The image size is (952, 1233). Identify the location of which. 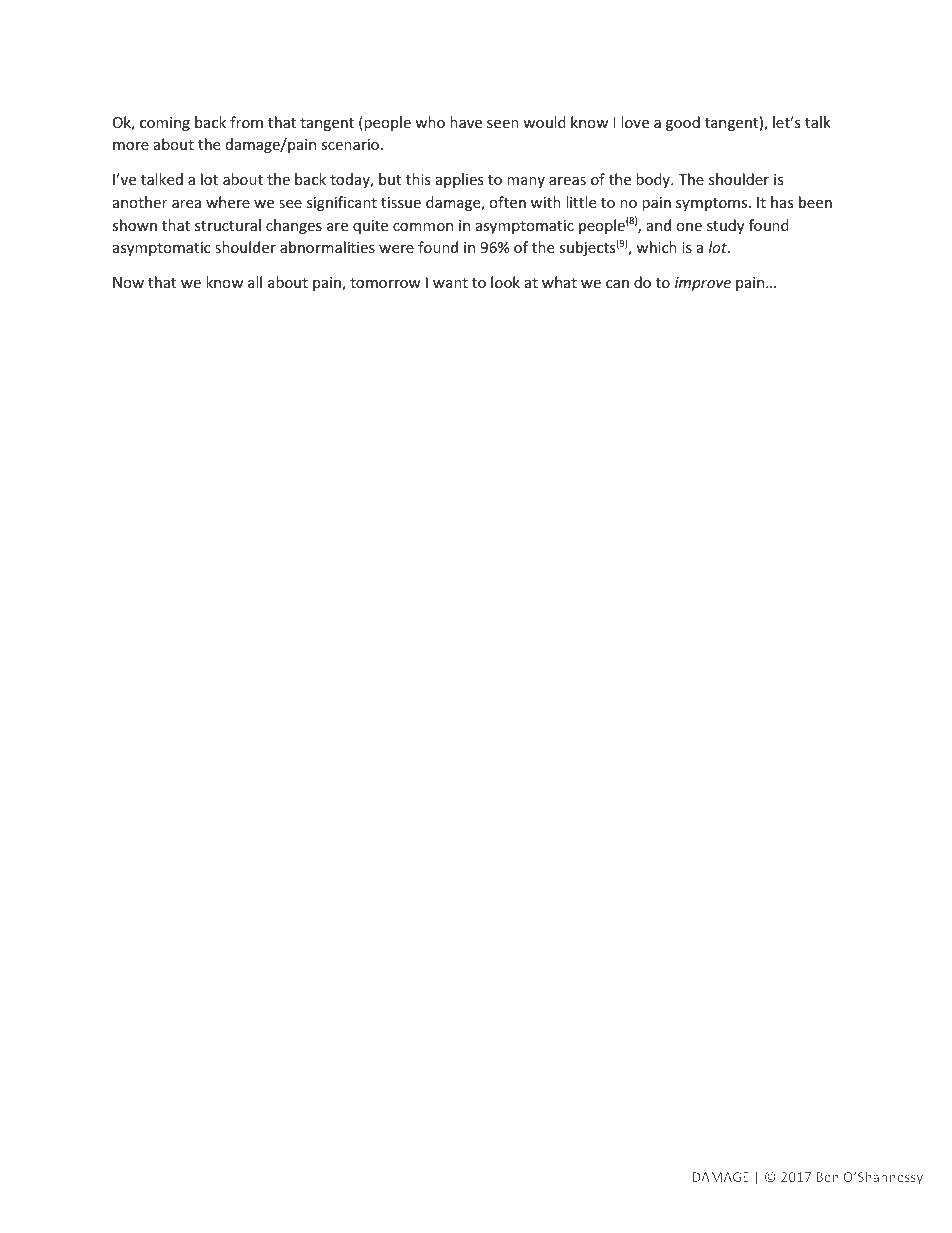
(656, 247).
